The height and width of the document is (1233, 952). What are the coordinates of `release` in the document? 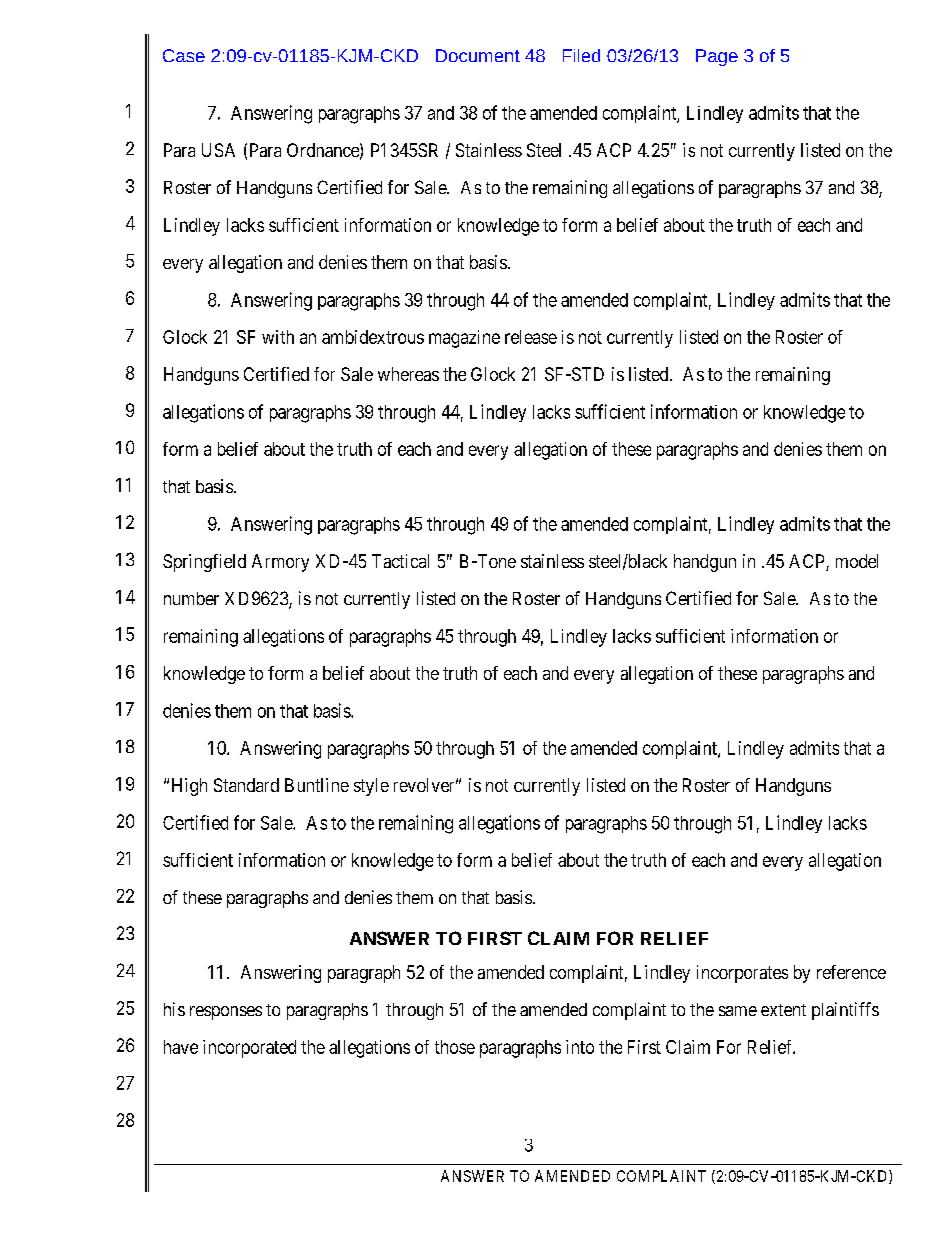 It's located at (531, 337).
